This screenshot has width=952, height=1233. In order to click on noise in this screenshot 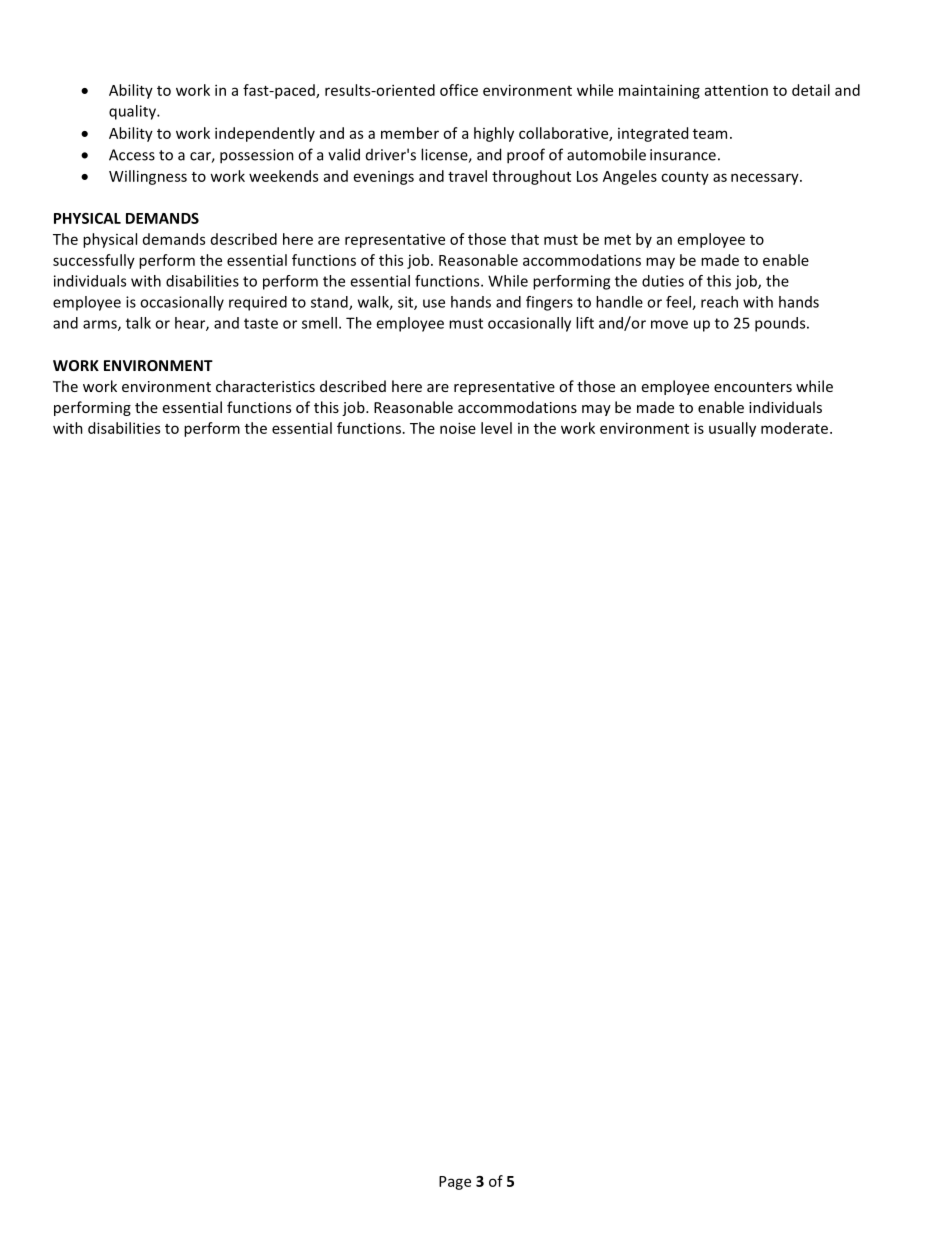, I will do `click(458, 428)`.
